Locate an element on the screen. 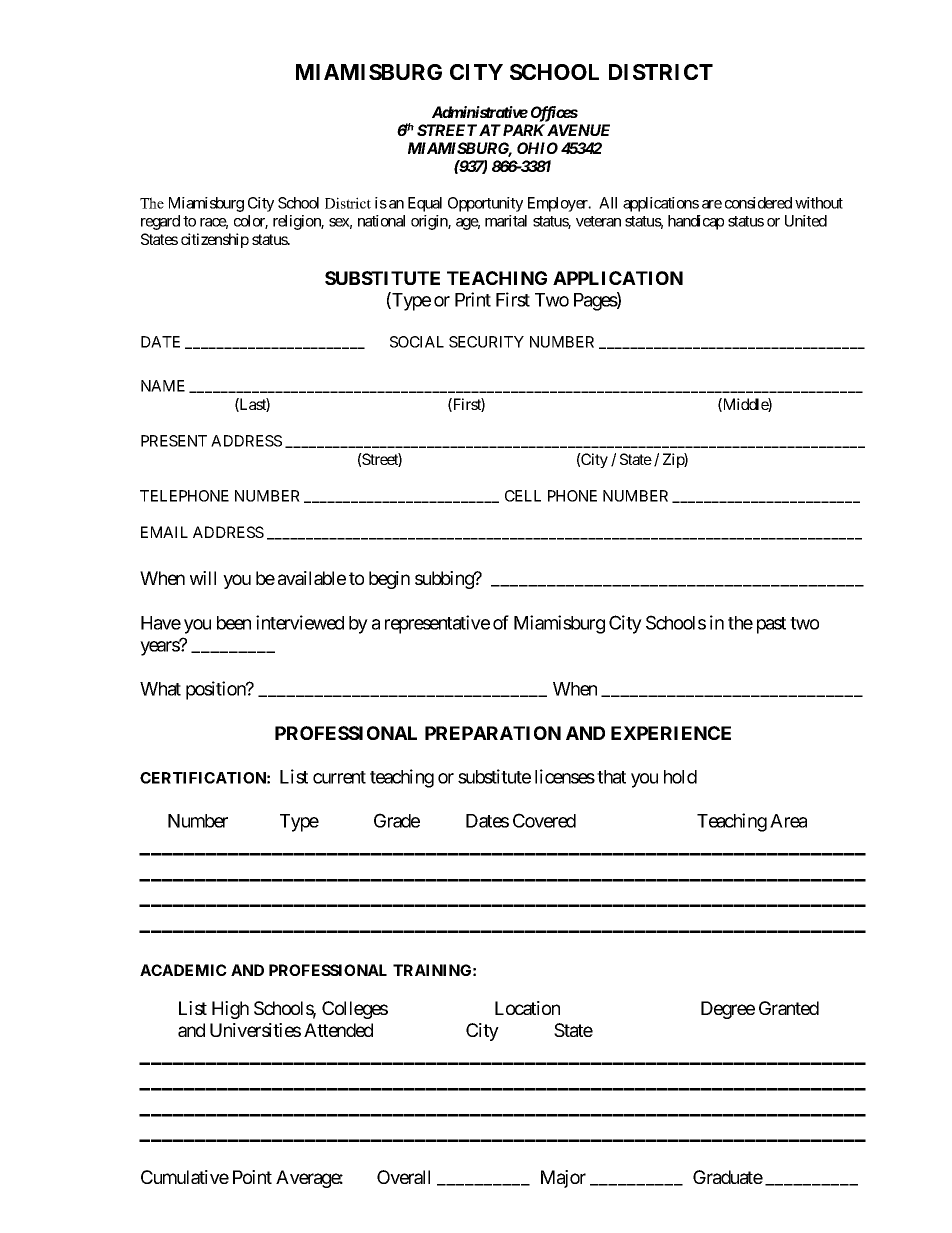  citizenship is located at coordinates (215, 240).
